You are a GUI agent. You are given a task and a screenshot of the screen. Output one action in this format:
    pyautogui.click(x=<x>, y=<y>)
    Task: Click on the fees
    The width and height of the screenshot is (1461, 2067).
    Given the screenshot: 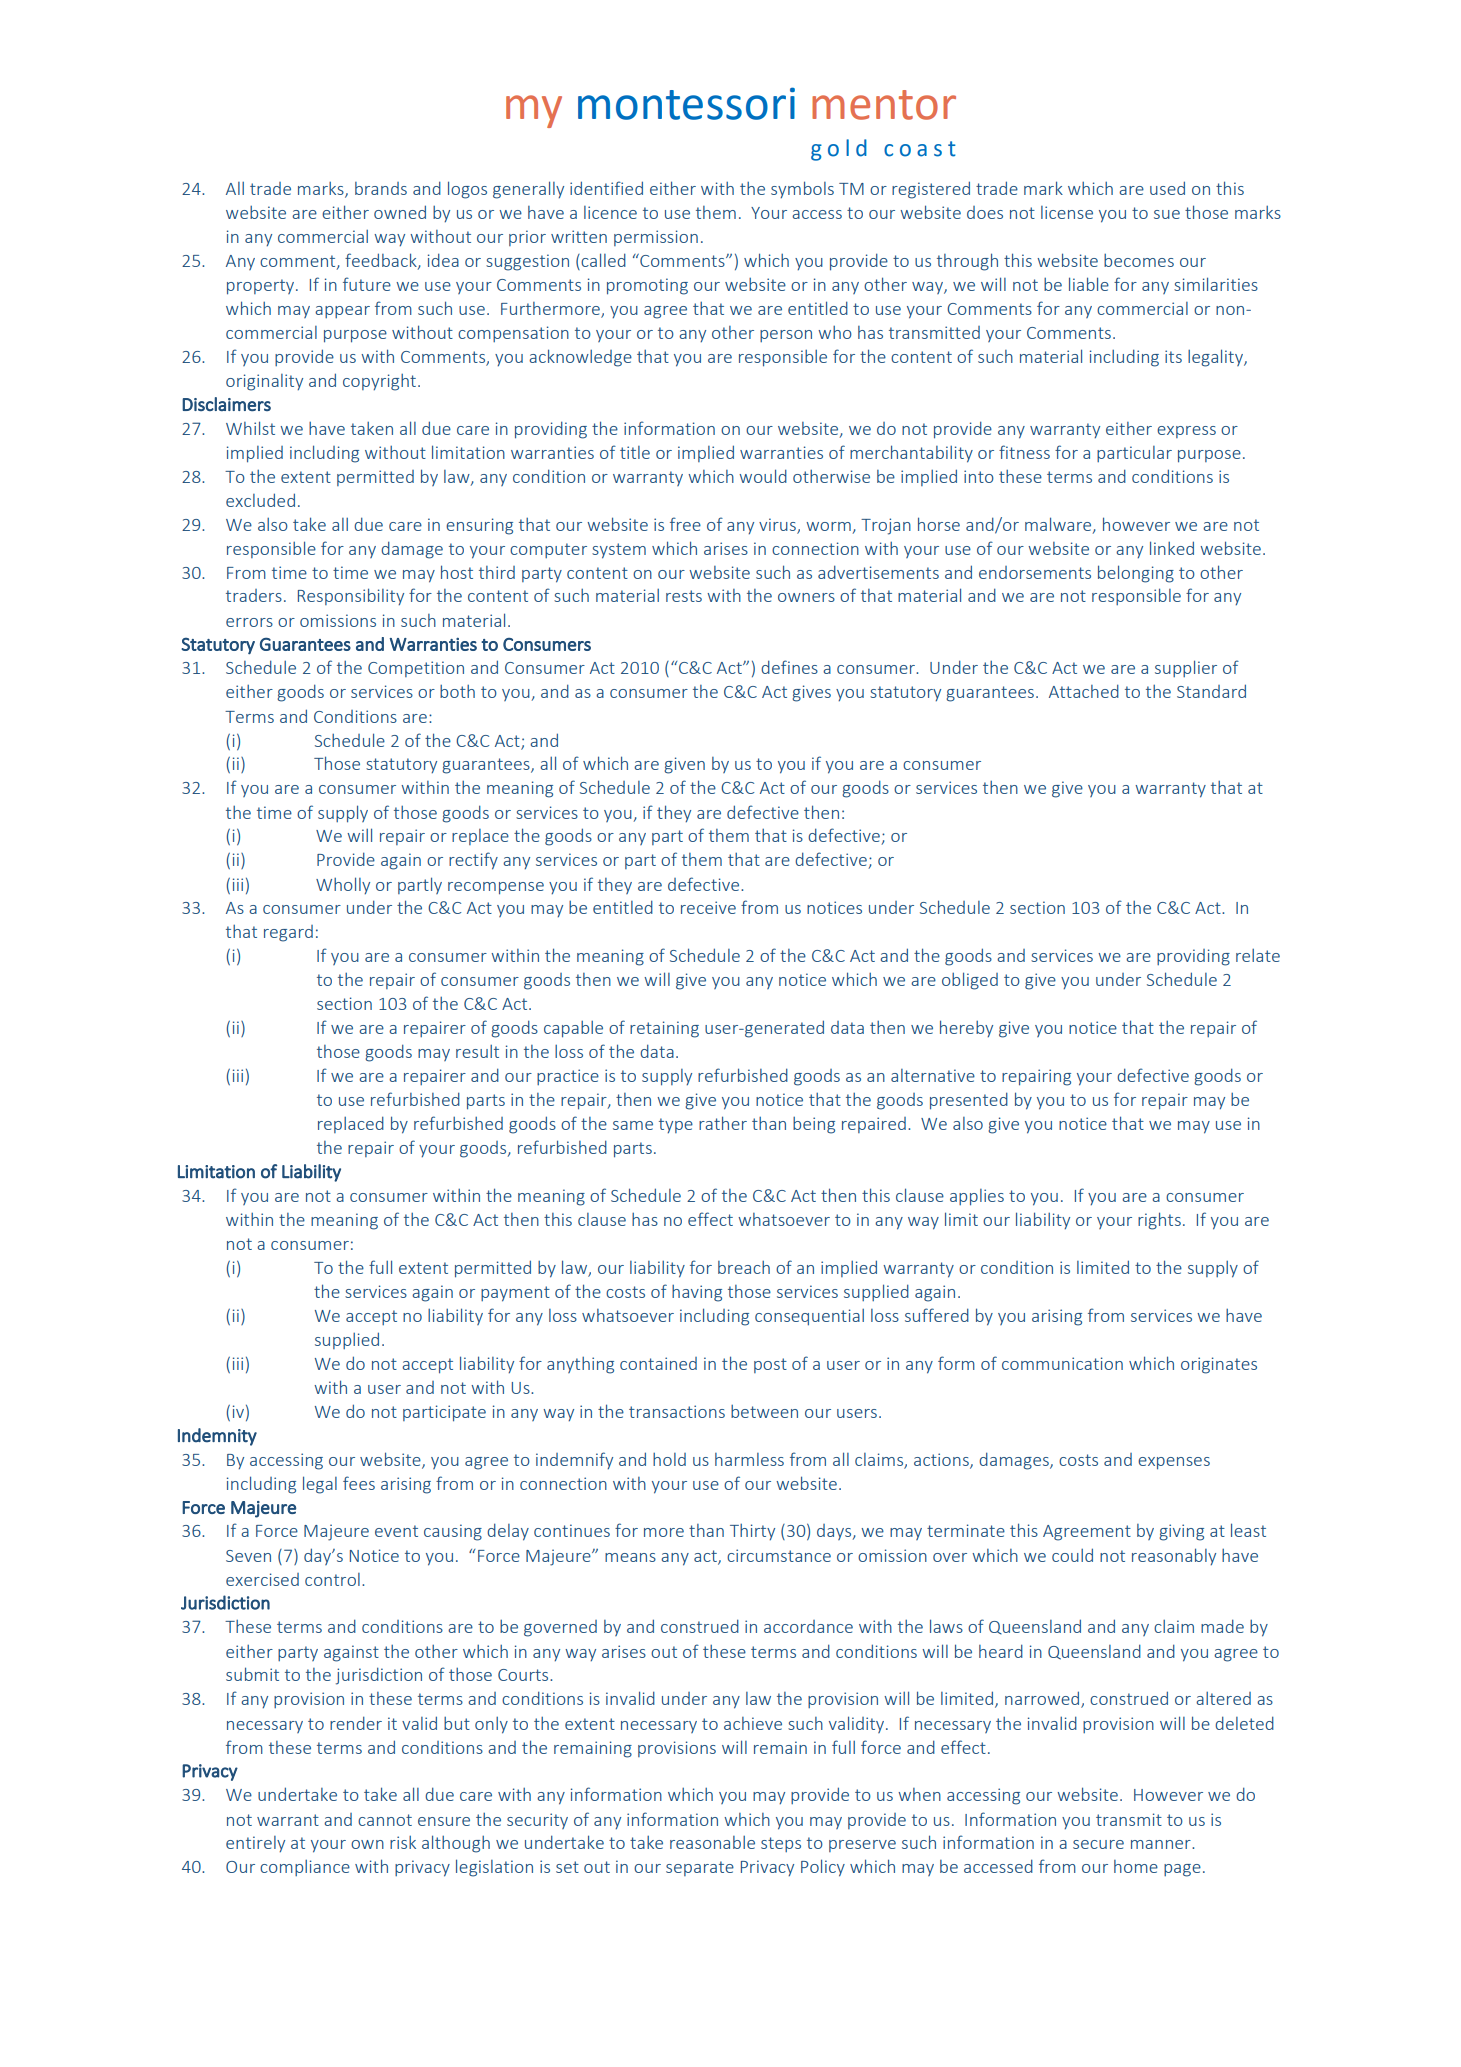 What is the action you would take?
    pyautogui.click(x=359, y=1483)
